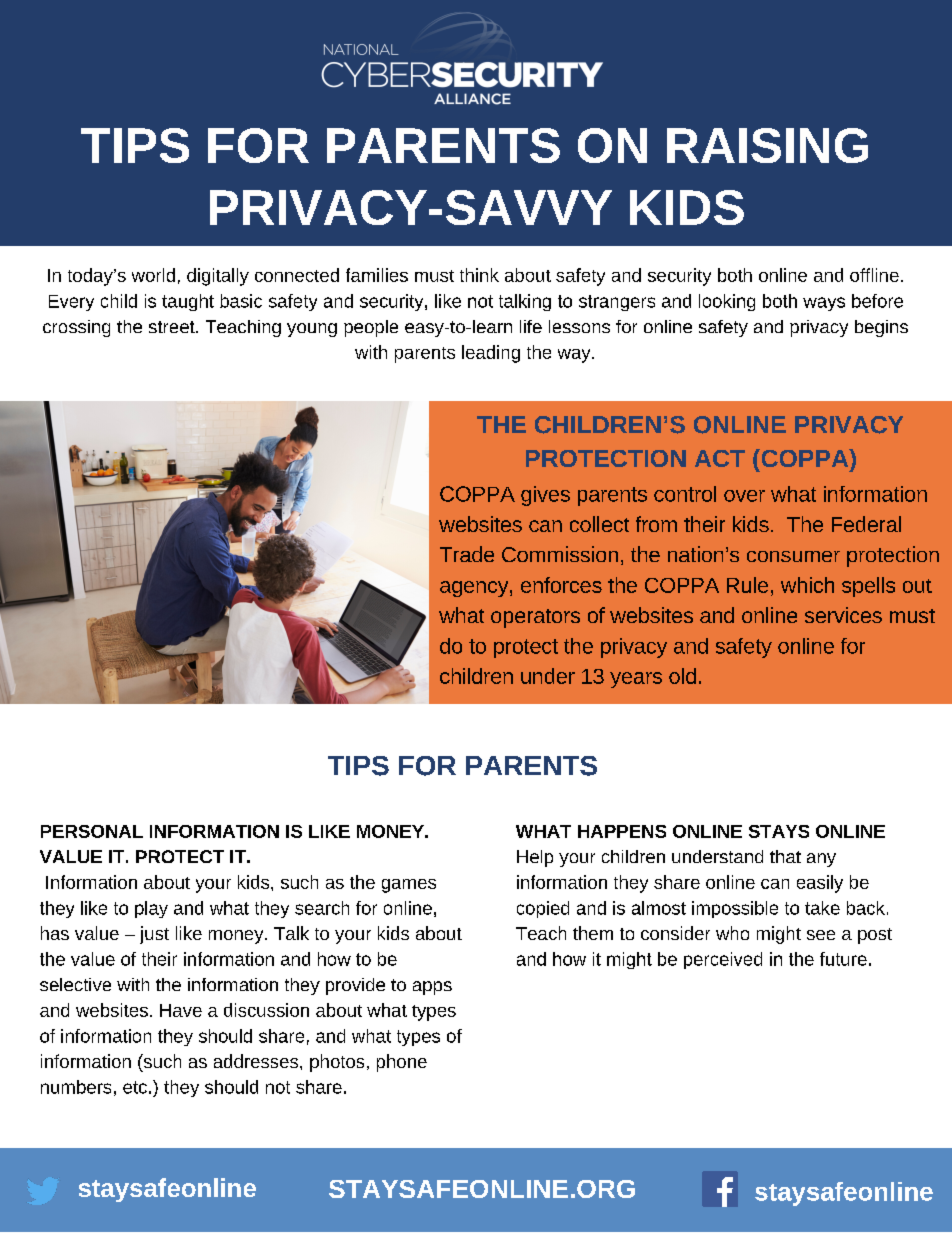 The width and height of the screenshot is (952, 1233). I want to click on Trade, so click(467, 554).
